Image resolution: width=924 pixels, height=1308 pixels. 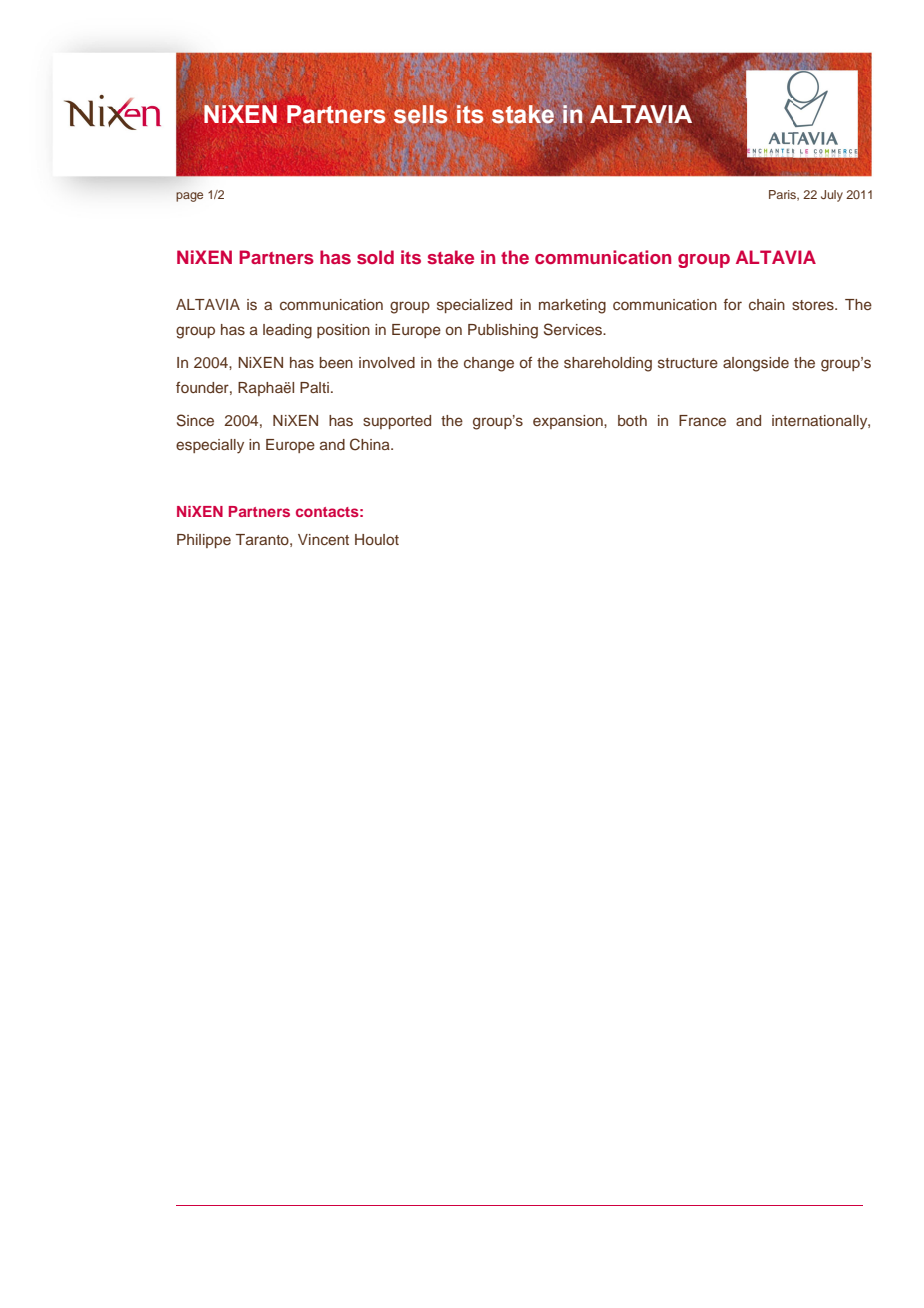 What do you see at coordinates (420, 114) in the image?
I see `sells` at bounding box center [420, 114].
